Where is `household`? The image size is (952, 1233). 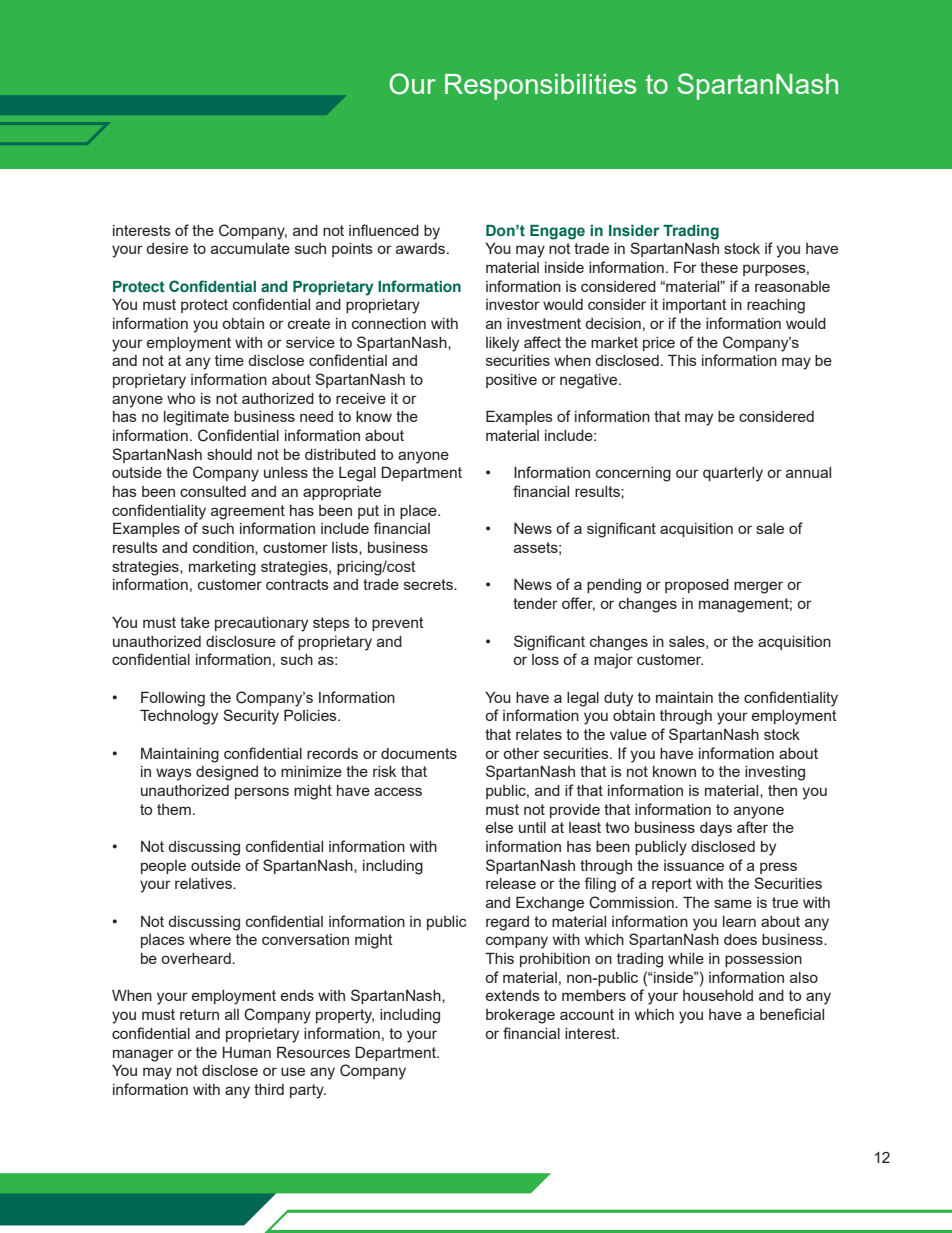 household is located at coordinates (718, 995).
